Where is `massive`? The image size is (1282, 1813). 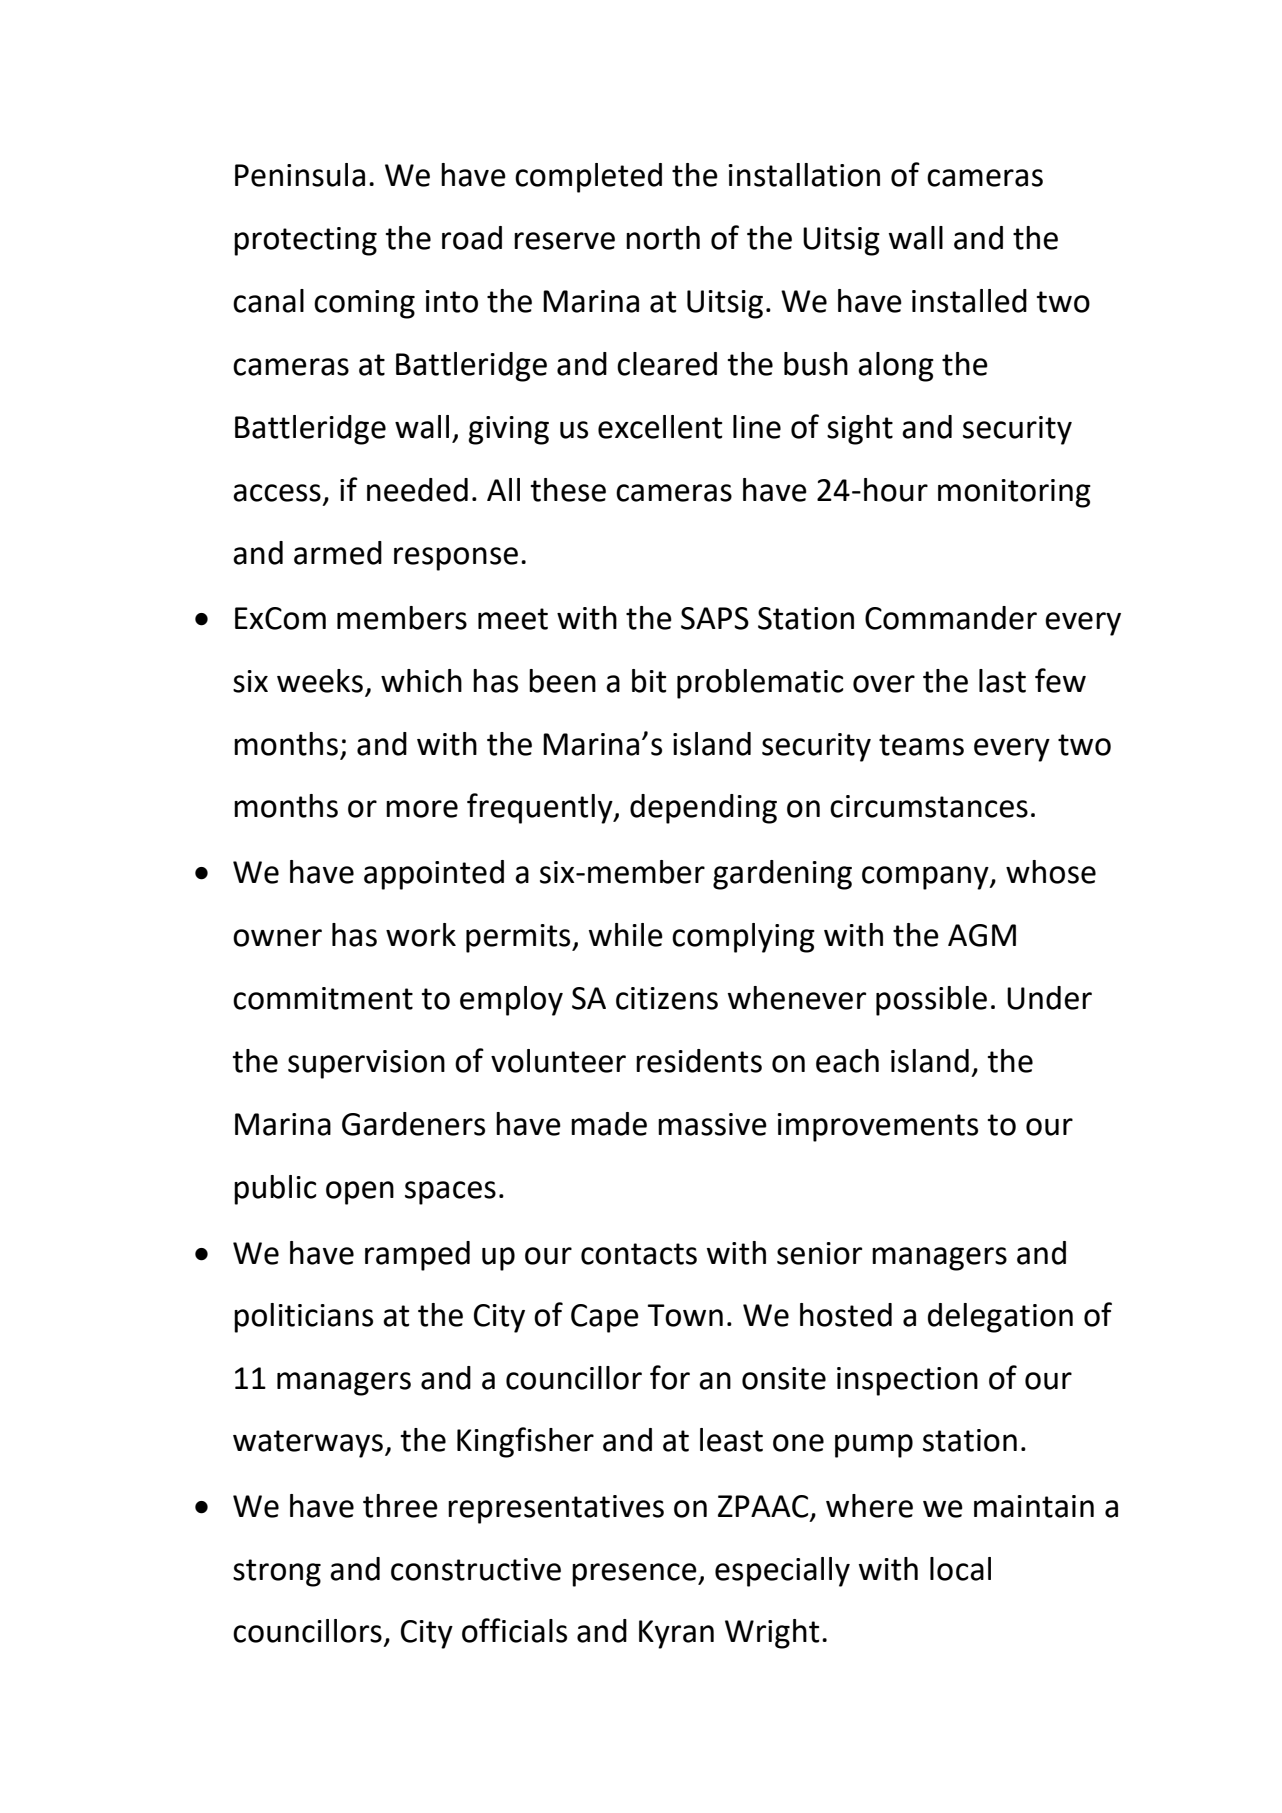 massive is located at coordinates (712, 1124).
